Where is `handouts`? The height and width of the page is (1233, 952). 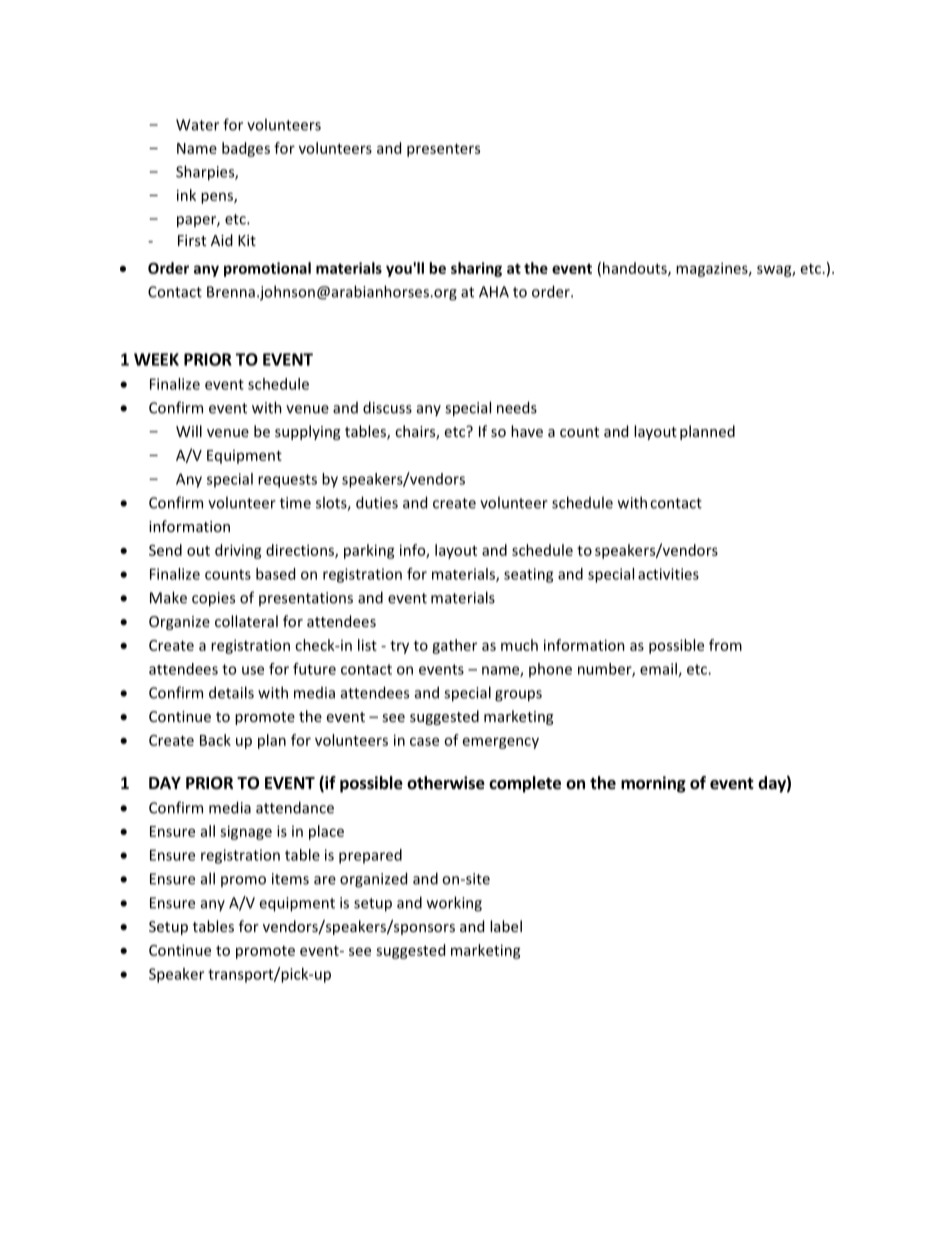
handouts is located at coordinates (636, 269).
